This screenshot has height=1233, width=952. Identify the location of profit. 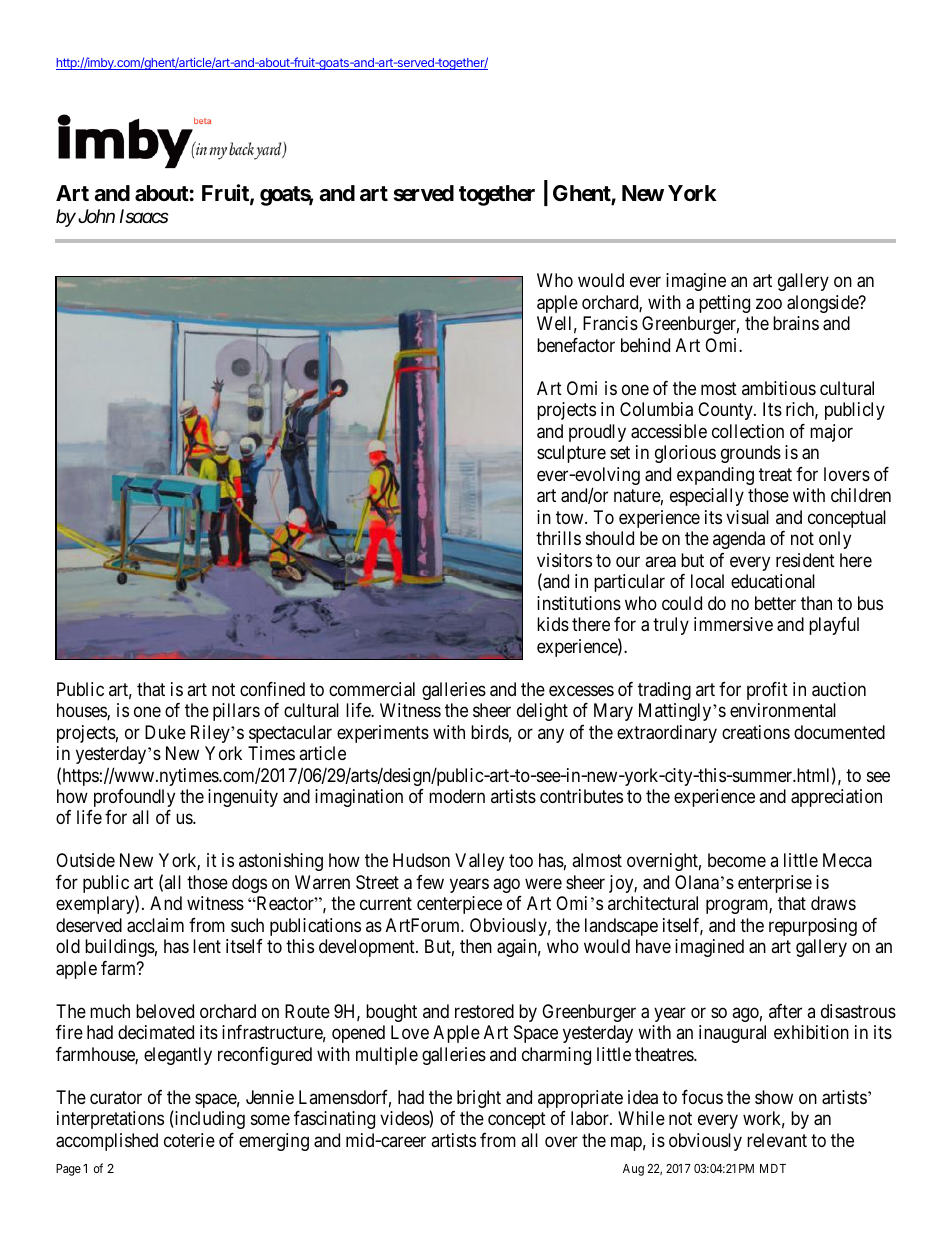
(767, 691).
